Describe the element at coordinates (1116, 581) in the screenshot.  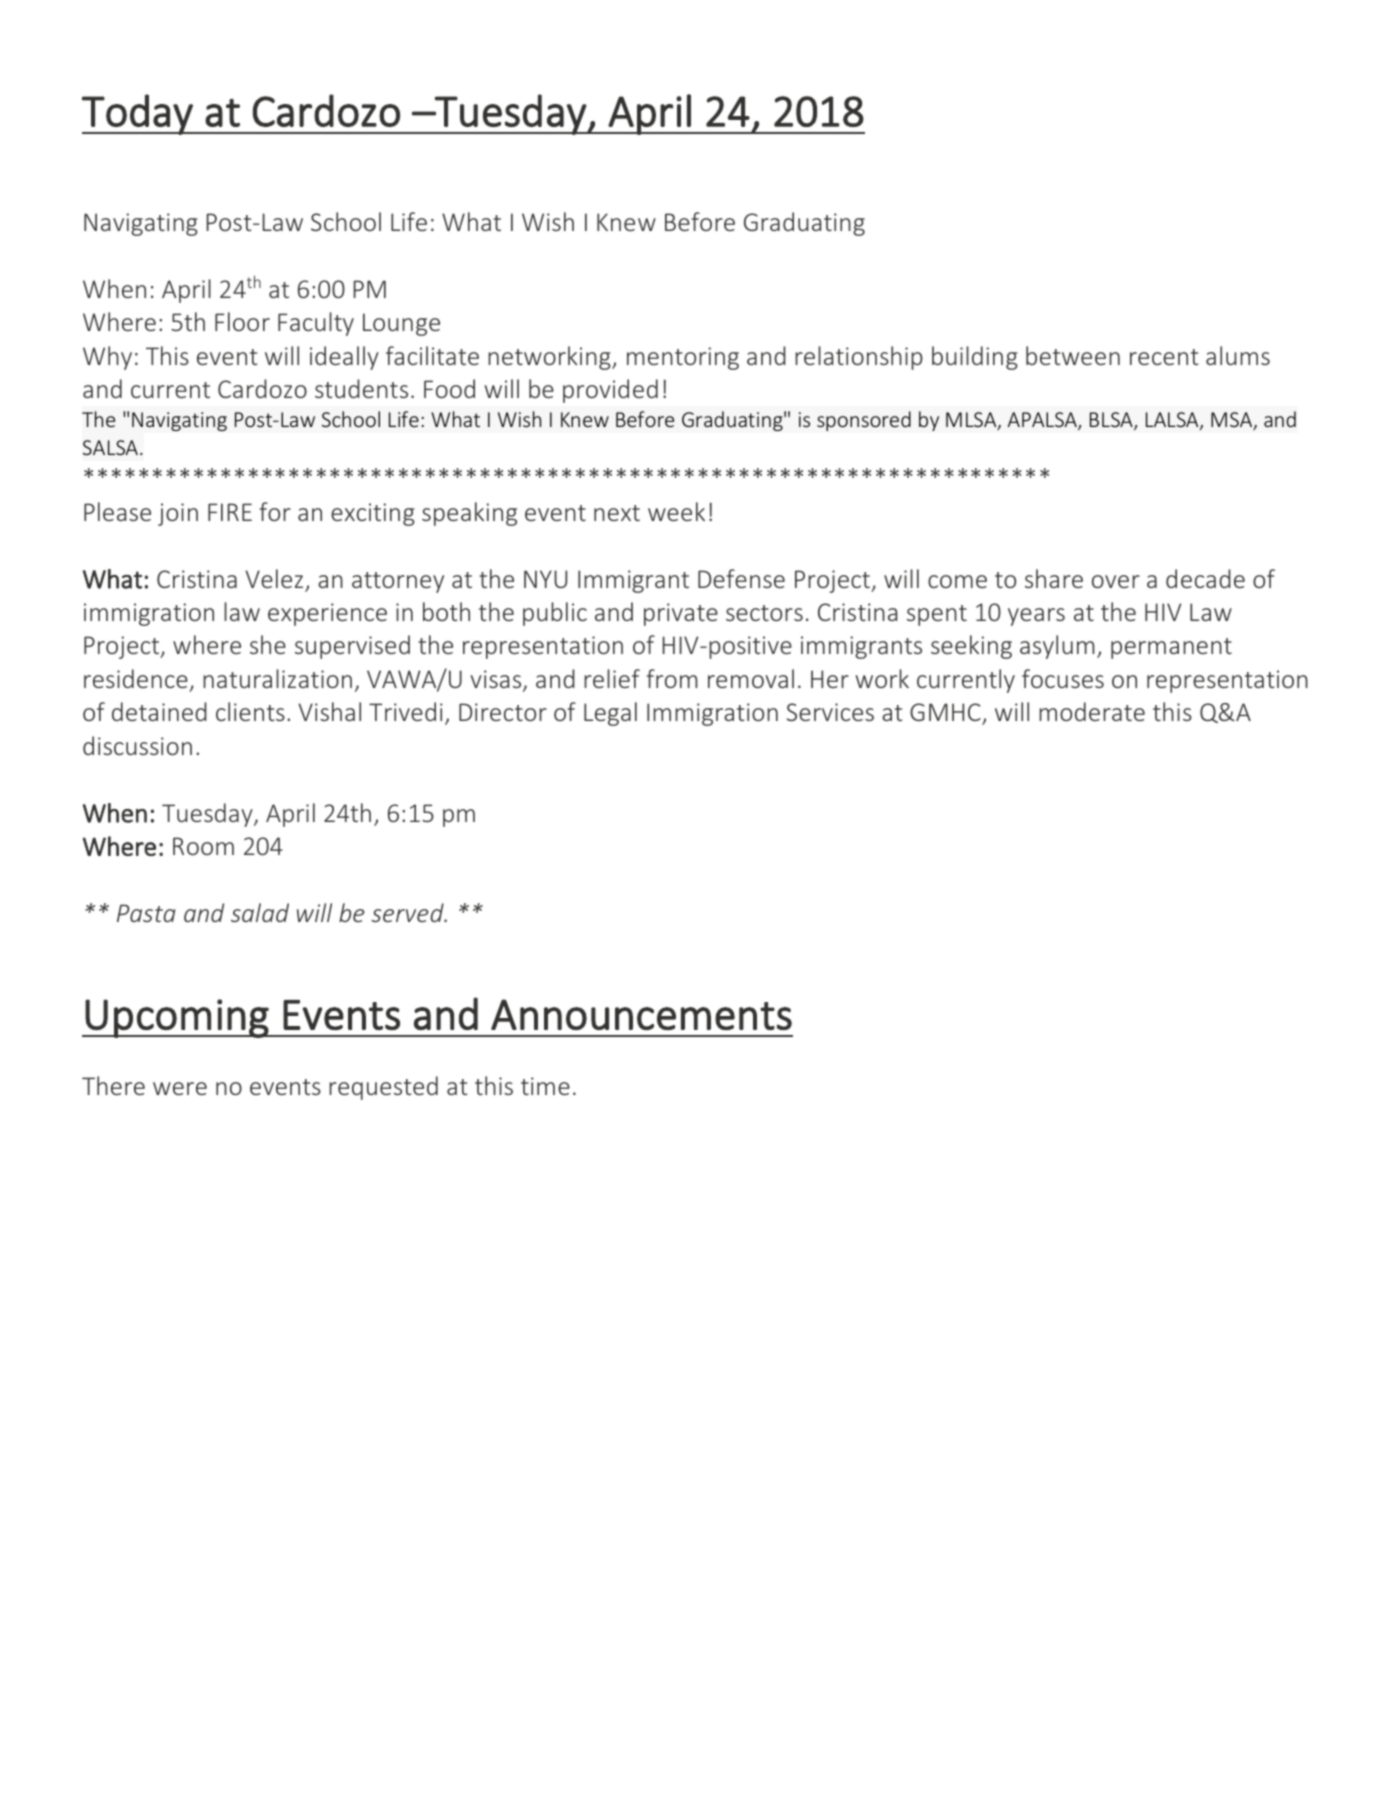
I see `over` at that location.
